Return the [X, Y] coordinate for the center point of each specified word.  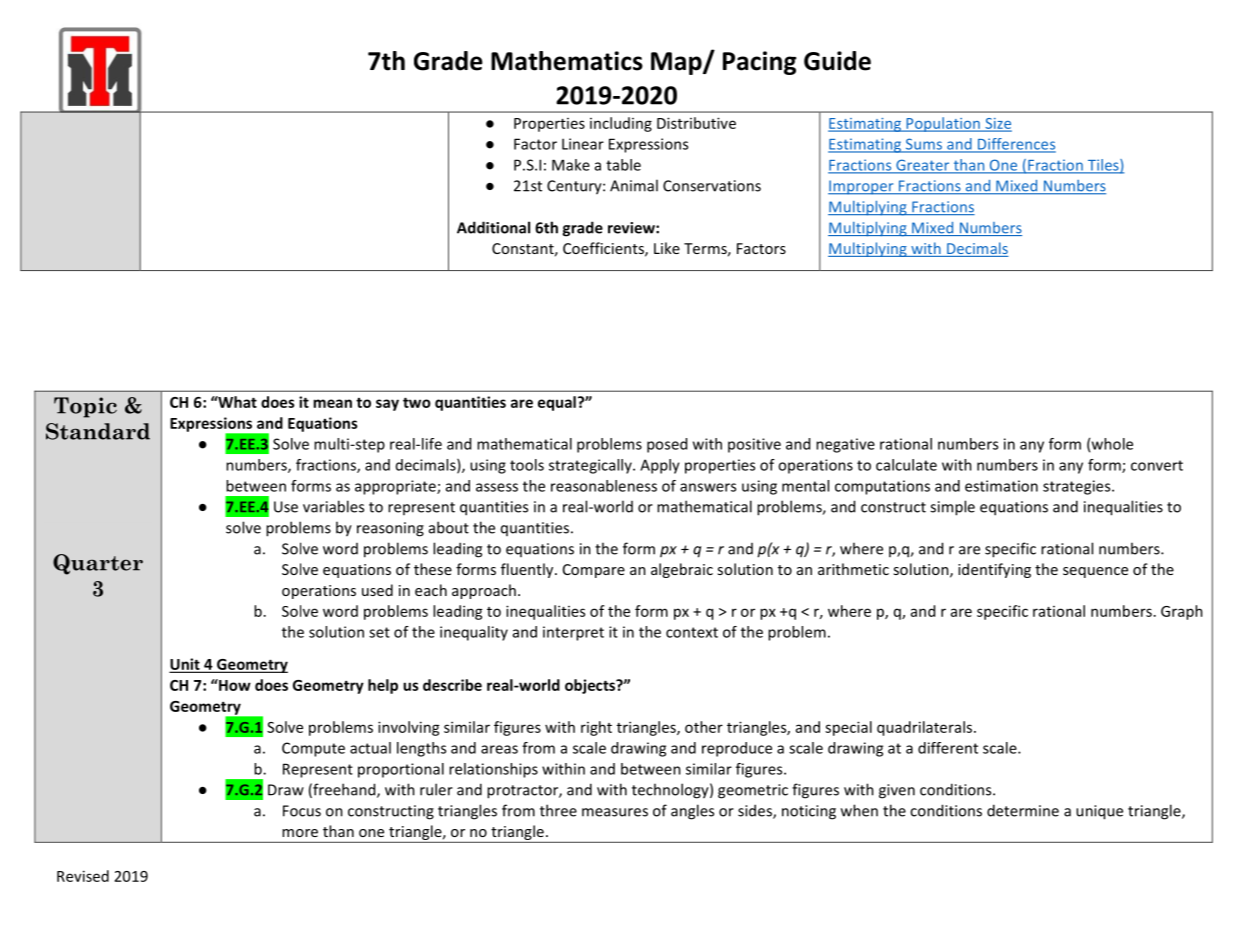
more [300, 833]
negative [845, 445]
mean [332, 403]
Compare [594, 571]
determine [1023, 810]
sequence [1095, 572]
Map [677, 63]
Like [667, 248]
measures [615, 812]
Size [997, 124]
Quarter [98, 564]
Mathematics [567, 61]
